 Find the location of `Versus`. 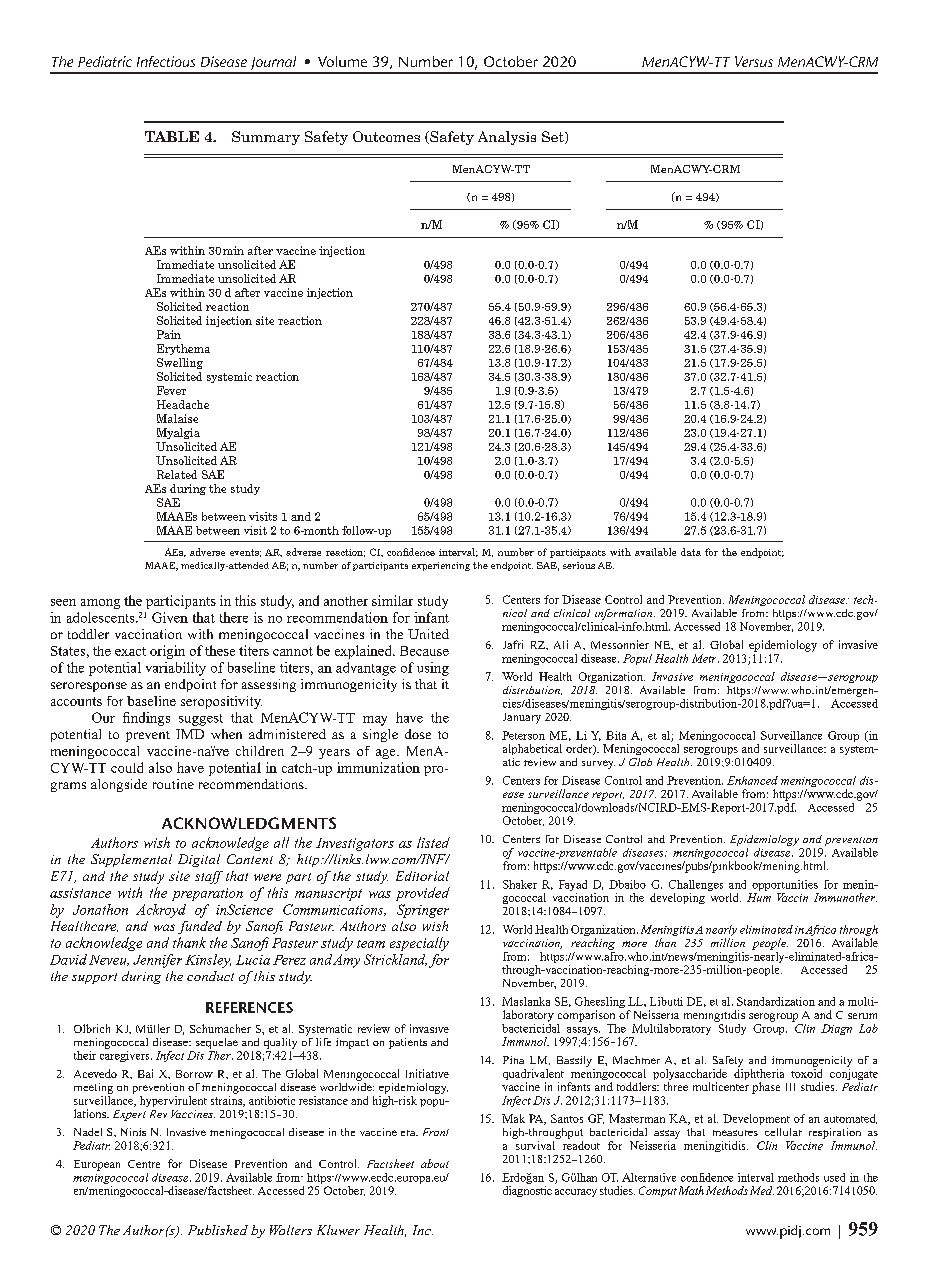

Versus is located at coordinates (754, 61).
